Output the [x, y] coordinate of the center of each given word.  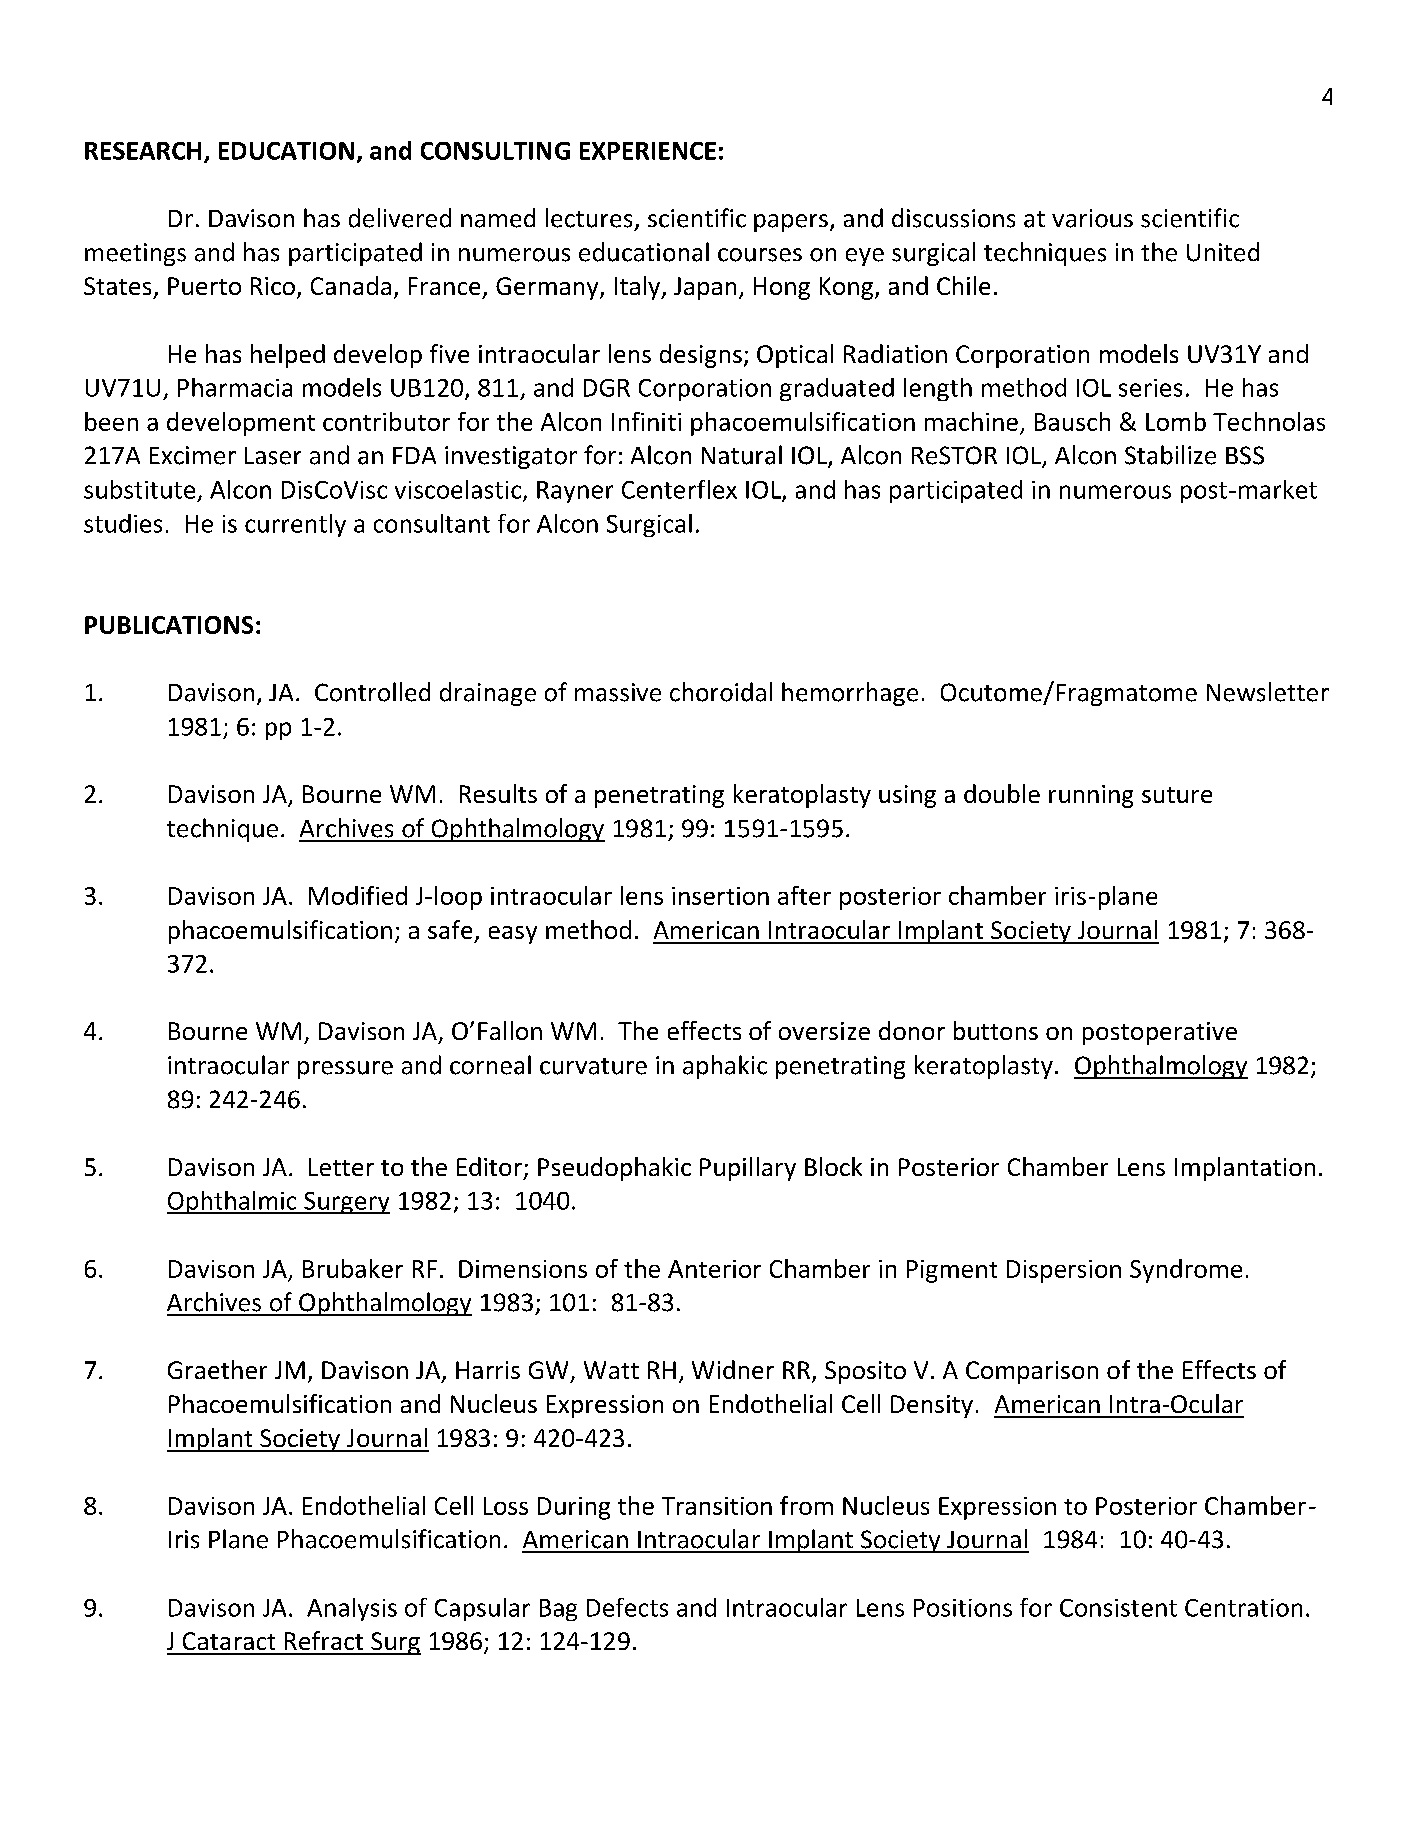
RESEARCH [143, 151]
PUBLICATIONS [169, 625]
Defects [627, 1607]
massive [618, 692]
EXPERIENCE [648, 151]
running [1091, 796]
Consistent [1118, 1608]
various [1092, 218]
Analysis [352, 1609]
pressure [345, 1070]
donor [912, 1030]
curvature [593, 1066]
